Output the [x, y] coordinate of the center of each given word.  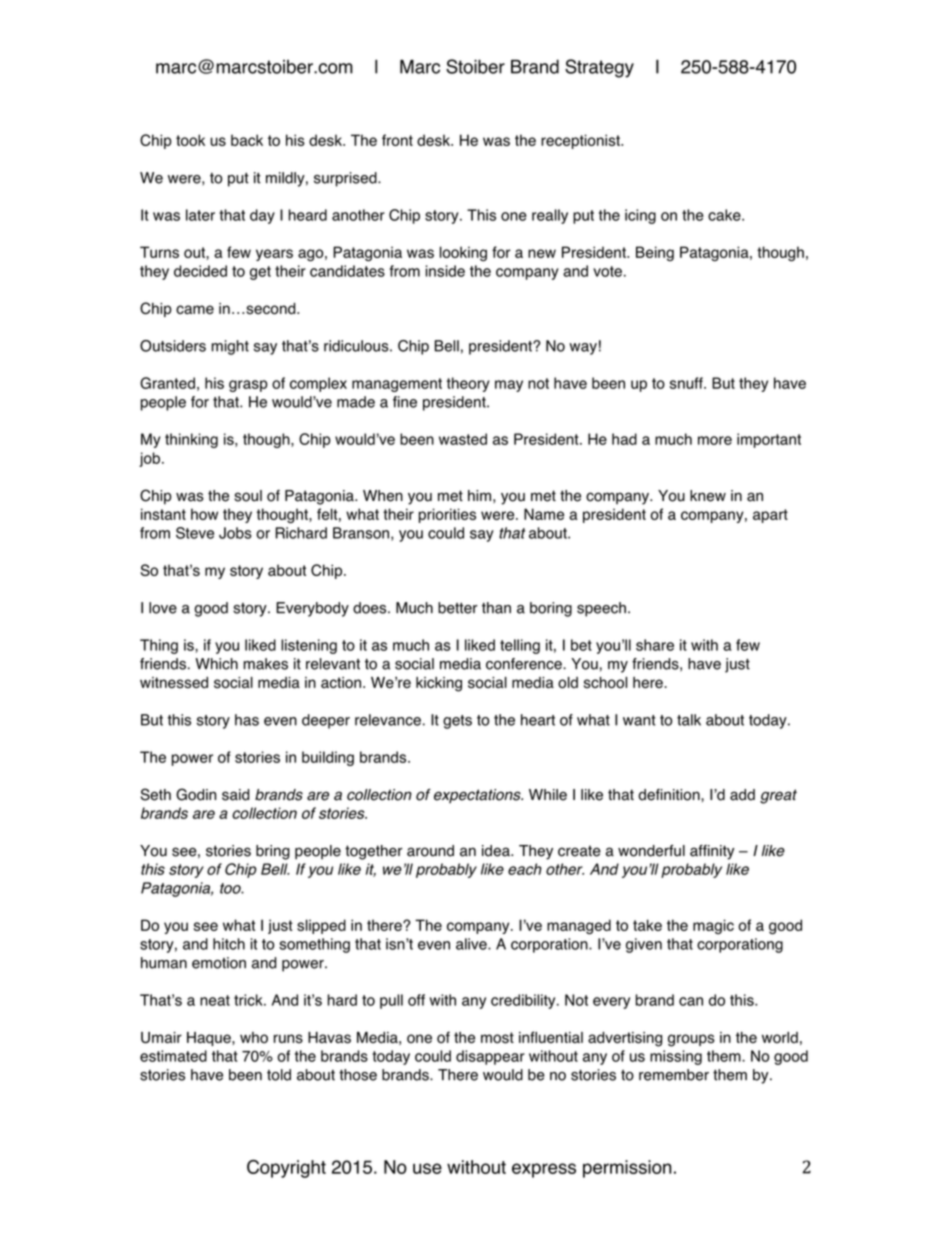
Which [216, 664]
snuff [687, 383]
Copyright [286, 1169]
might [230, 347]
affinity [712, 852]
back [247, 140]
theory [468, 384]
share [655, 645]
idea [497, 851]
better [458, 608]
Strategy [599, 68]
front [397, 140]
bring [273, 852]
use [427, 1168]
